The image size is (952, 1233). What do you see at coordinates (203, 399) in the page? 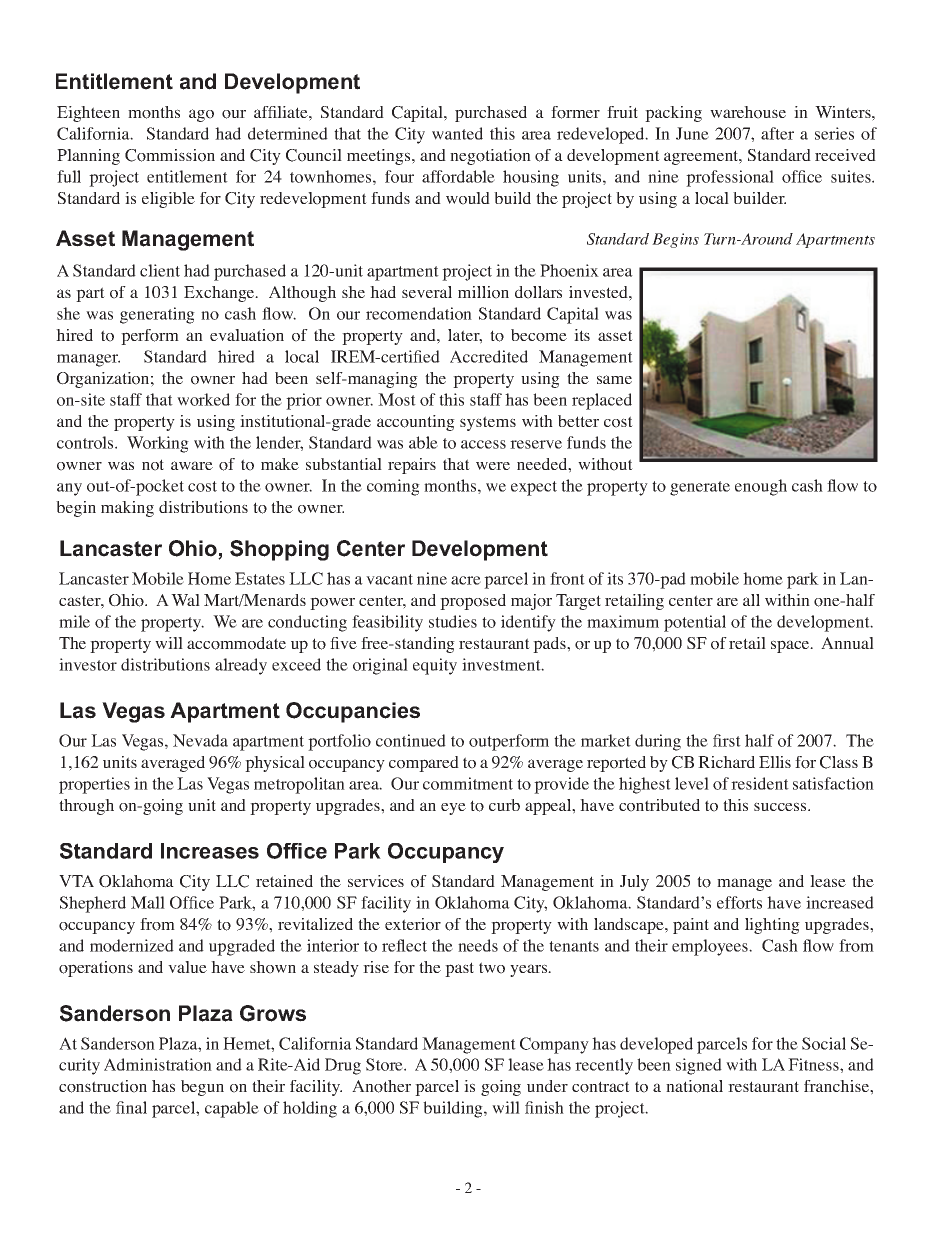
I see `worked` at bounding box center [203, 399].
